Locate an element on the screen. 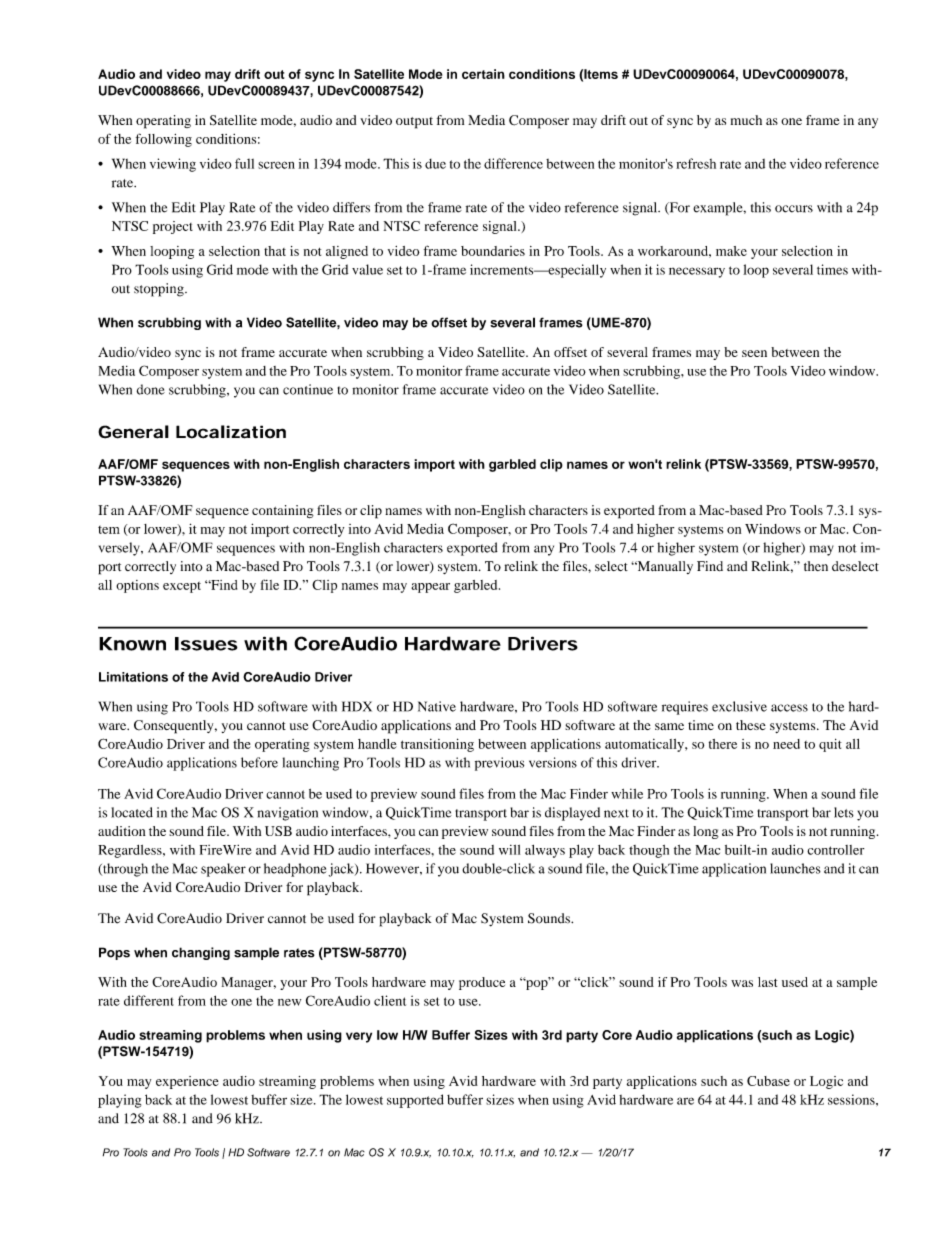 Image resolution: width=952 pixels, height=1233 pixels. previous is located at coordinates (499, 764).
